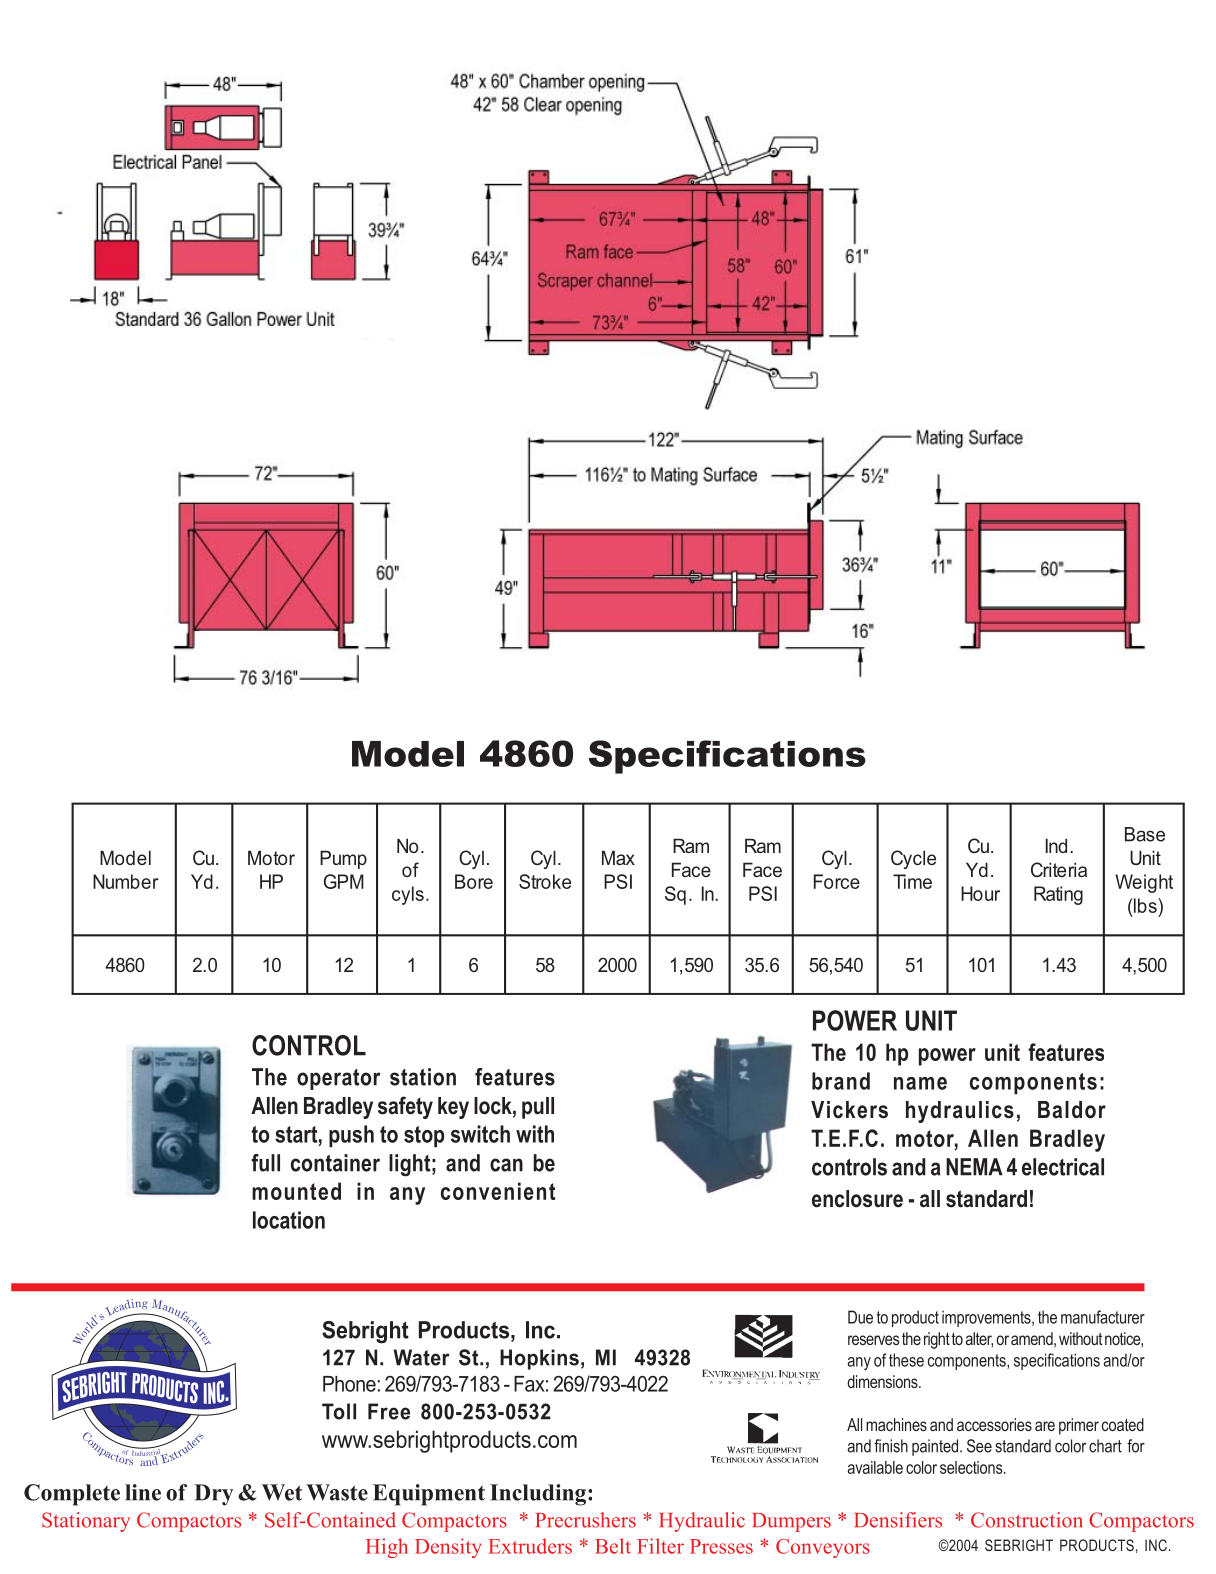 This screenshot has width=1216, height=1574. I want to click on brand, so click(841, 1081).
